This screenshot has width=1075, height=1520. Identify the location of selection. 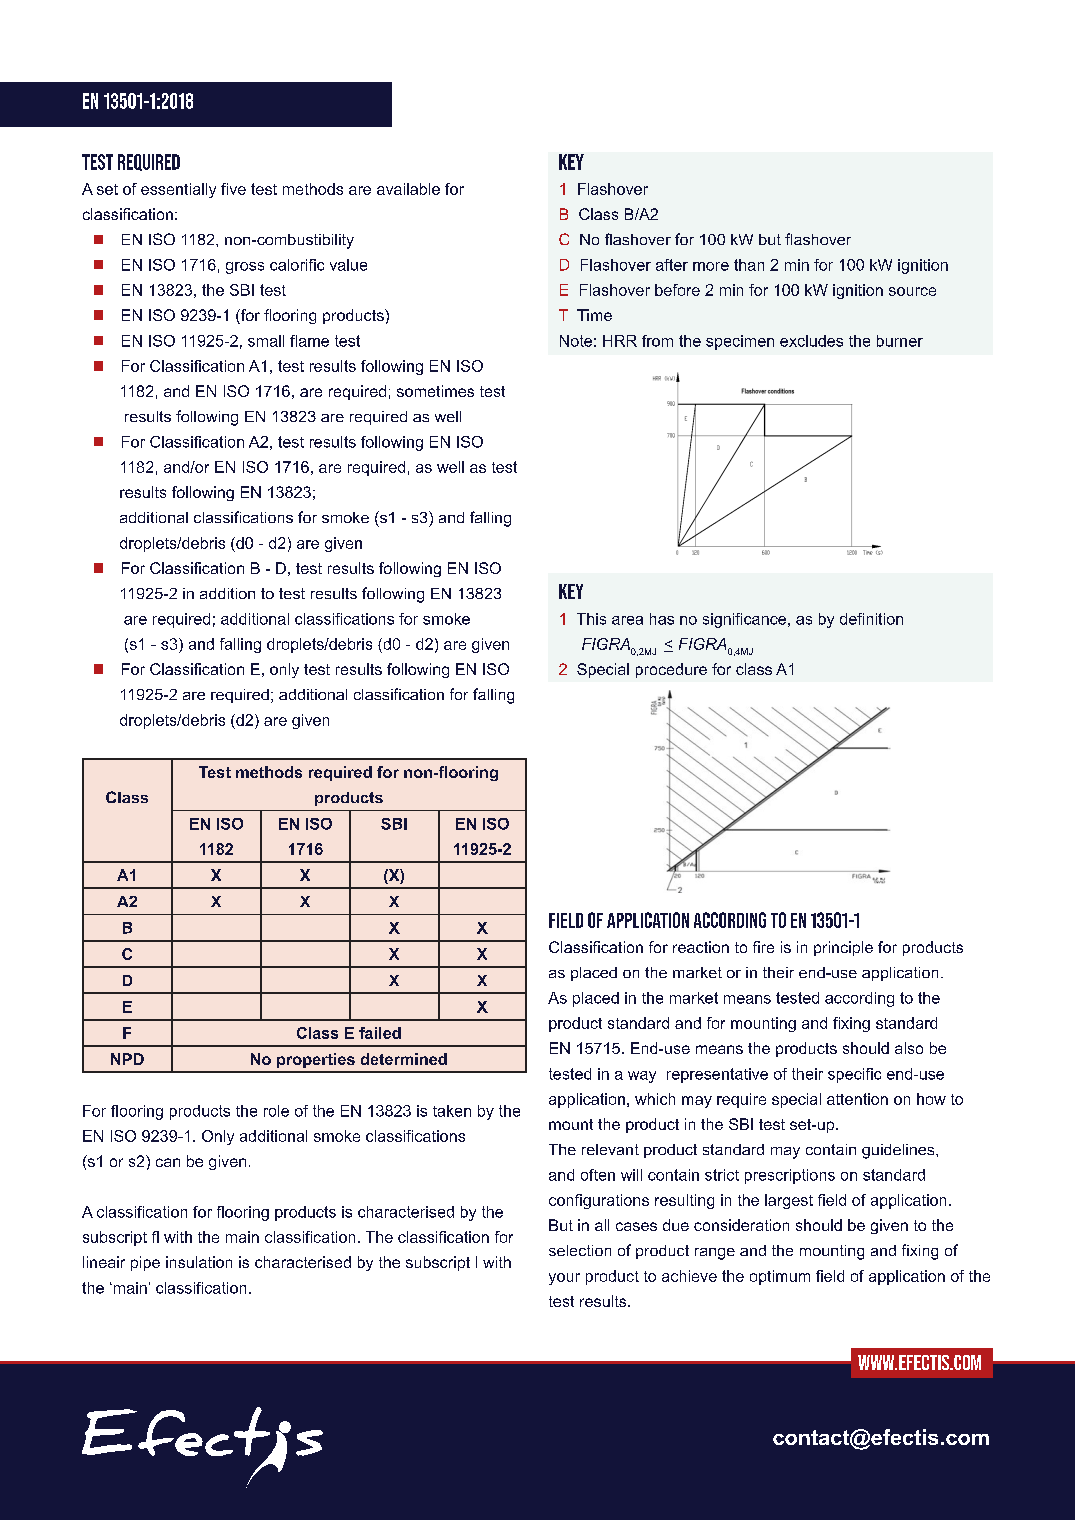
(580, 1250).
